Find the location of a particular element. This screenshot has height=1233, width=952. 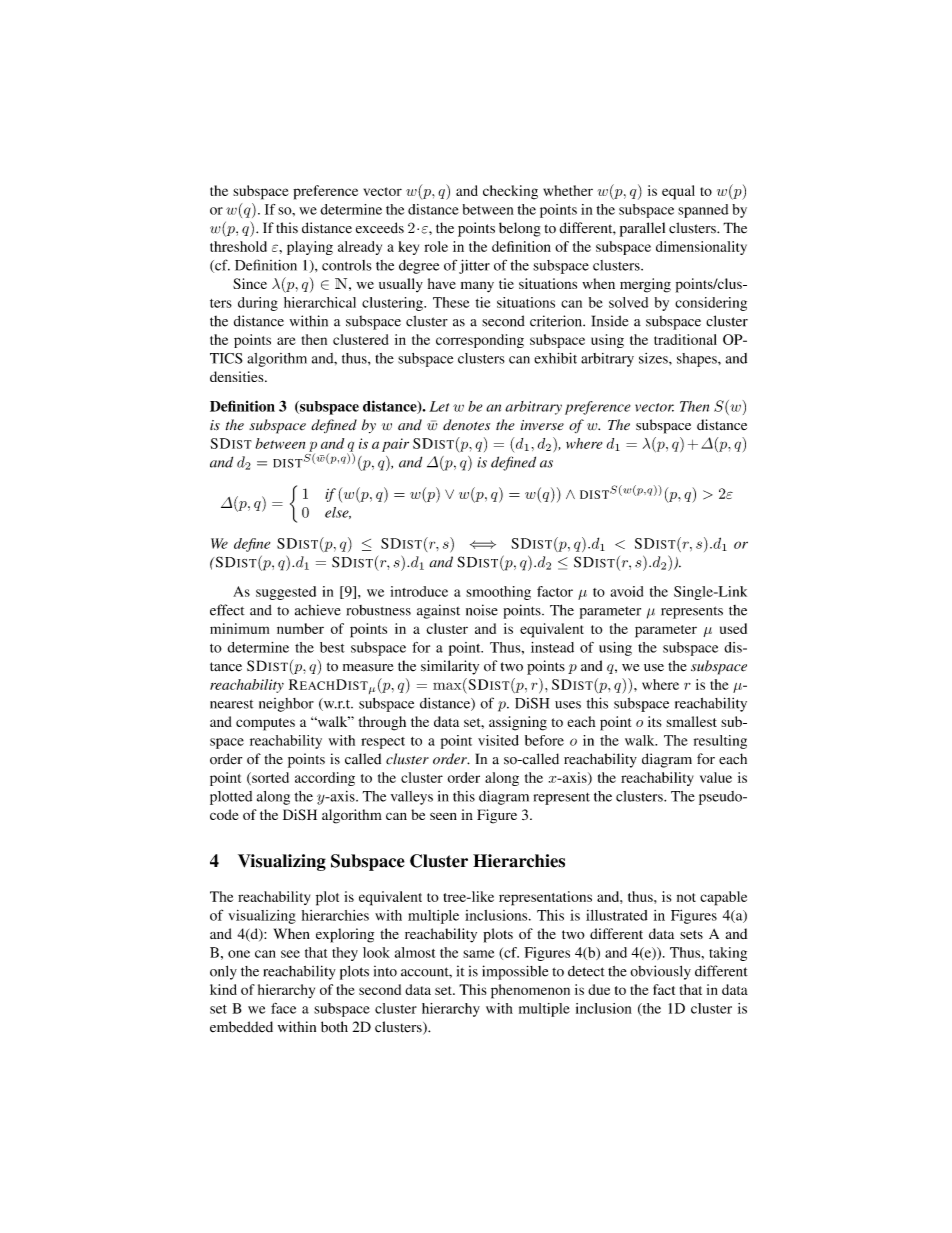

impossible is located at coordinates (515, 972).
